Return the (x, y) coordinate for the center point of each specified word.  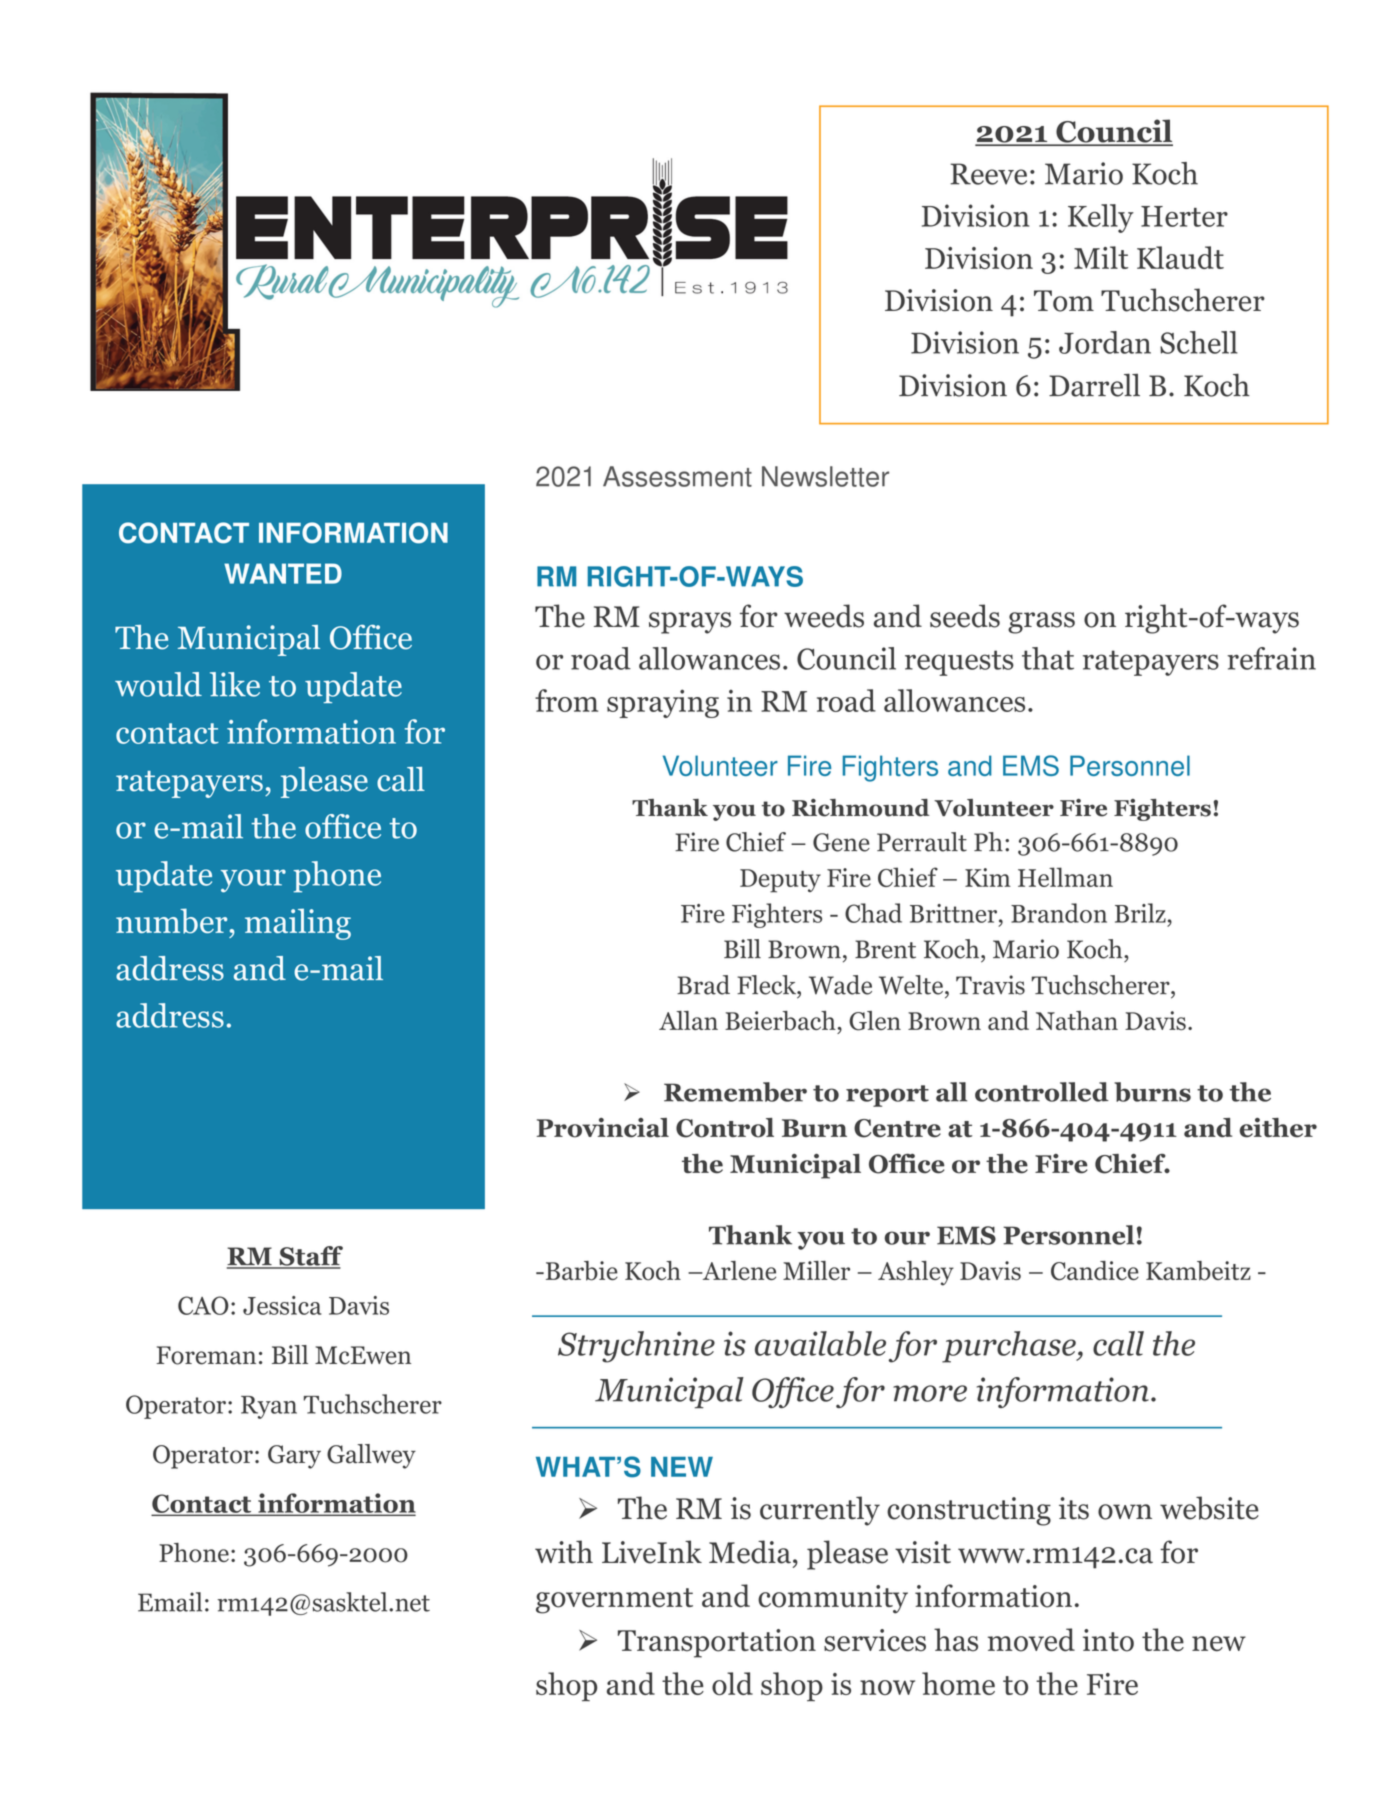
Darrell (1094, 385)
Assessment (677, 476)
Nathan (1077, 1020)
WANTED (283, 573)
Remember (735, 1092)
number (172, 921)
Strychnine (636, 1347)
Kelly (1101, 218)
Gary (294, 1457)
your (253, 881)
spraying (663, 703)
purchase (1010, 1347)
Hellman (1065, 877)
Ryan (269, 1407)
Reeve (988, 174)
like (235, 684)
